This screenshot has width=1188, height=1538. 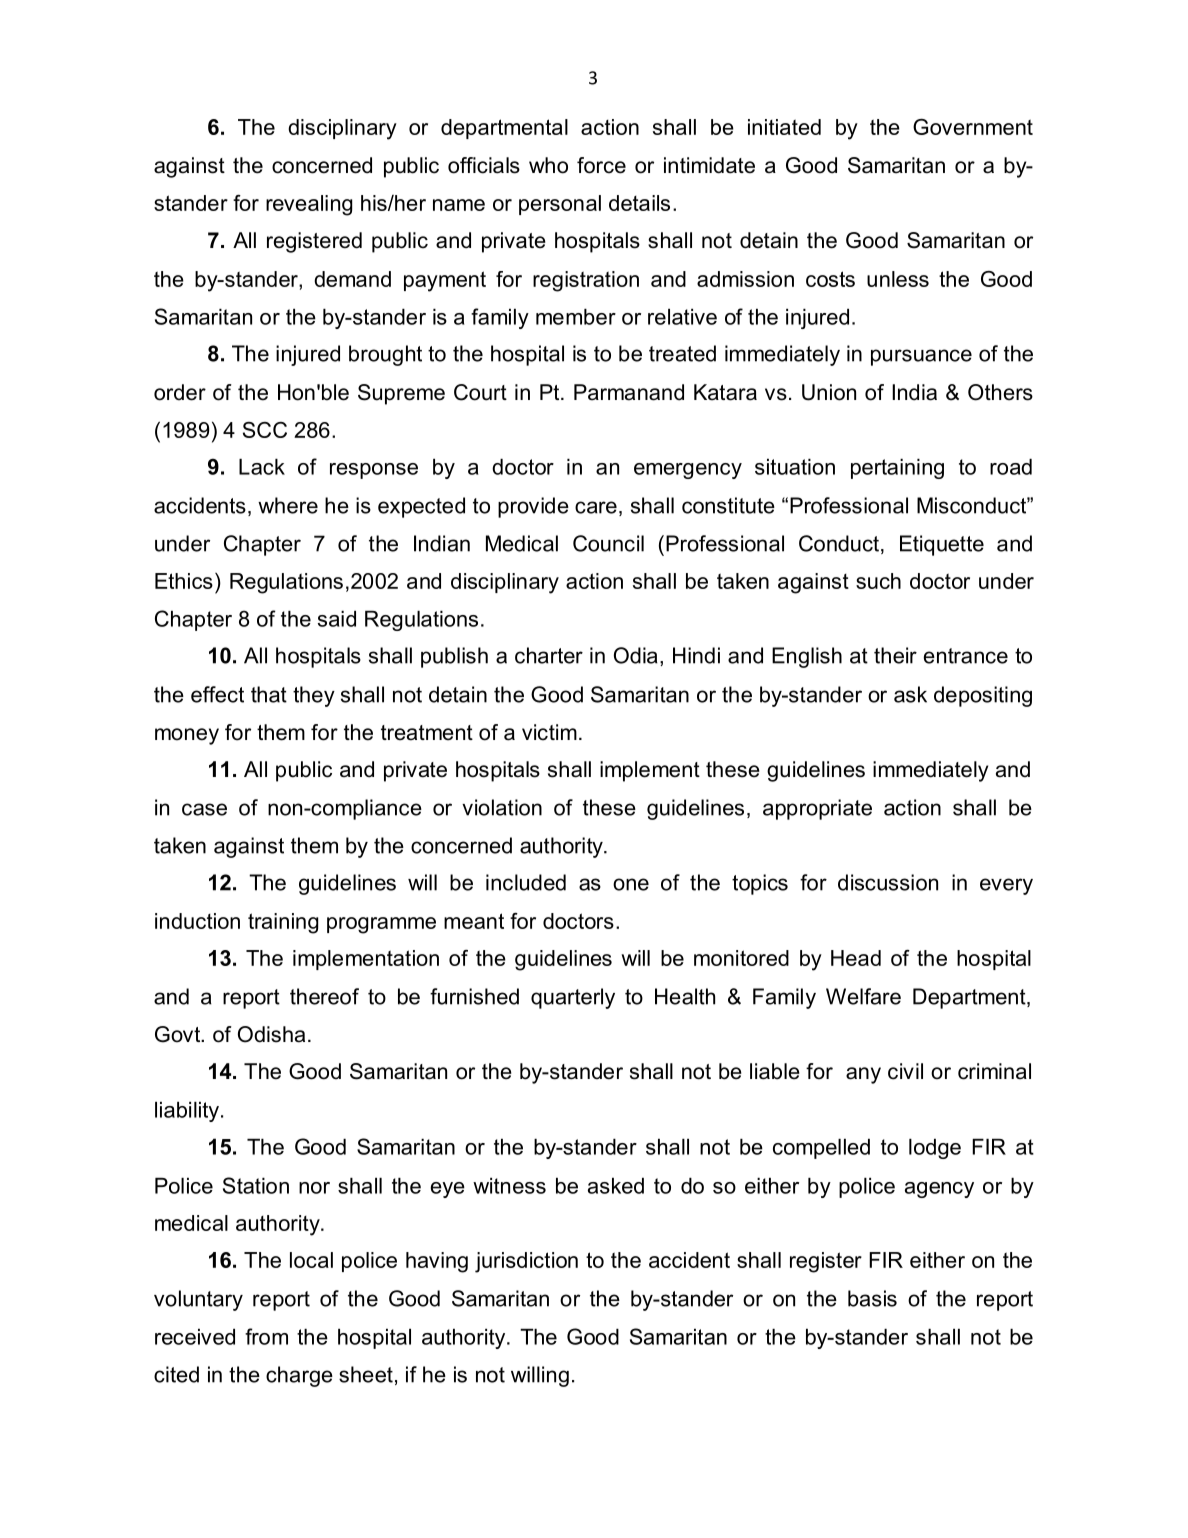 What do you see at coordinates (526, 1262) in the screenshot?
I see `jurisdiction` at bounding box center [526, 1262].
